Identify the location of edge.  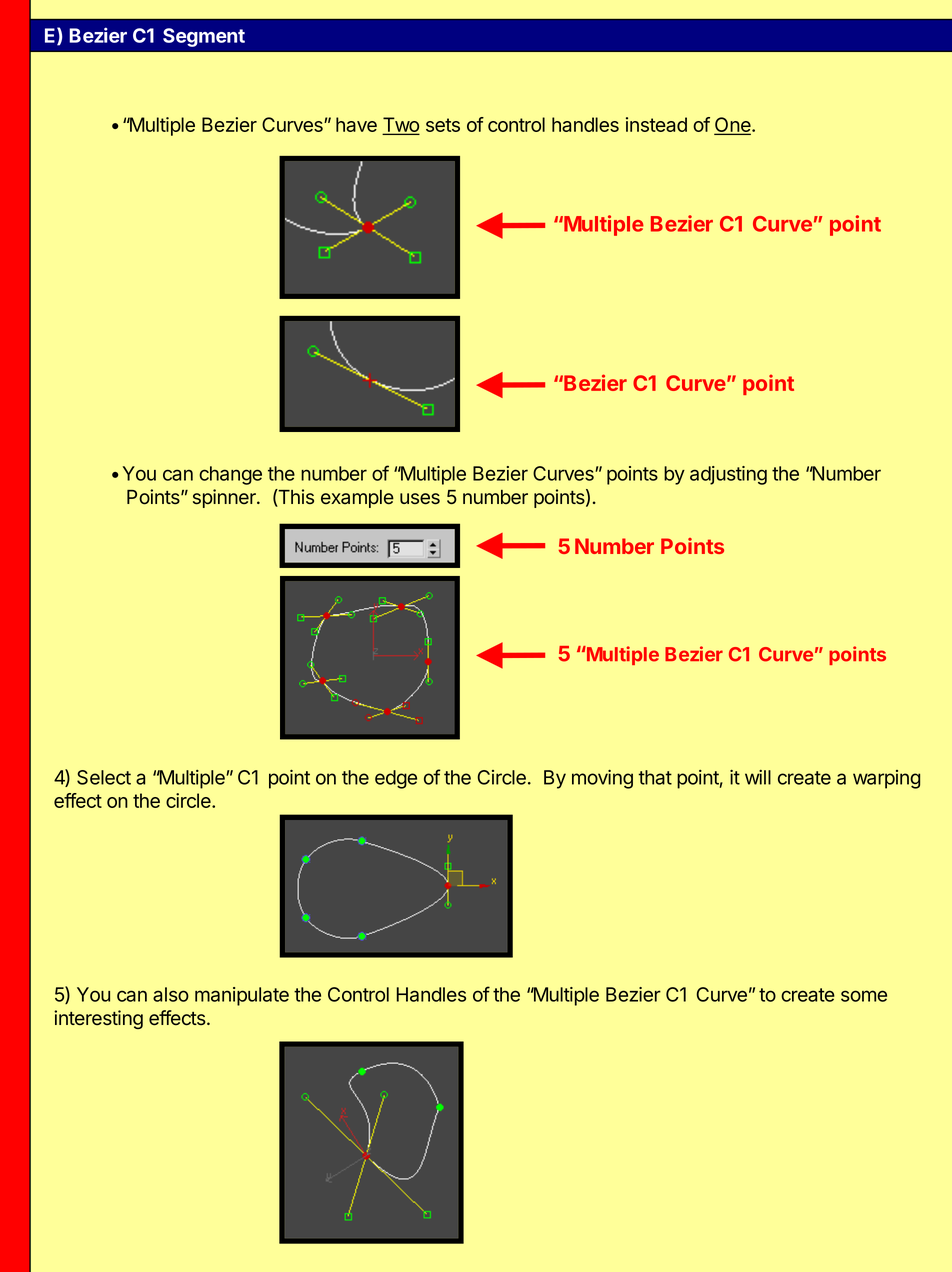
(396, 779).
